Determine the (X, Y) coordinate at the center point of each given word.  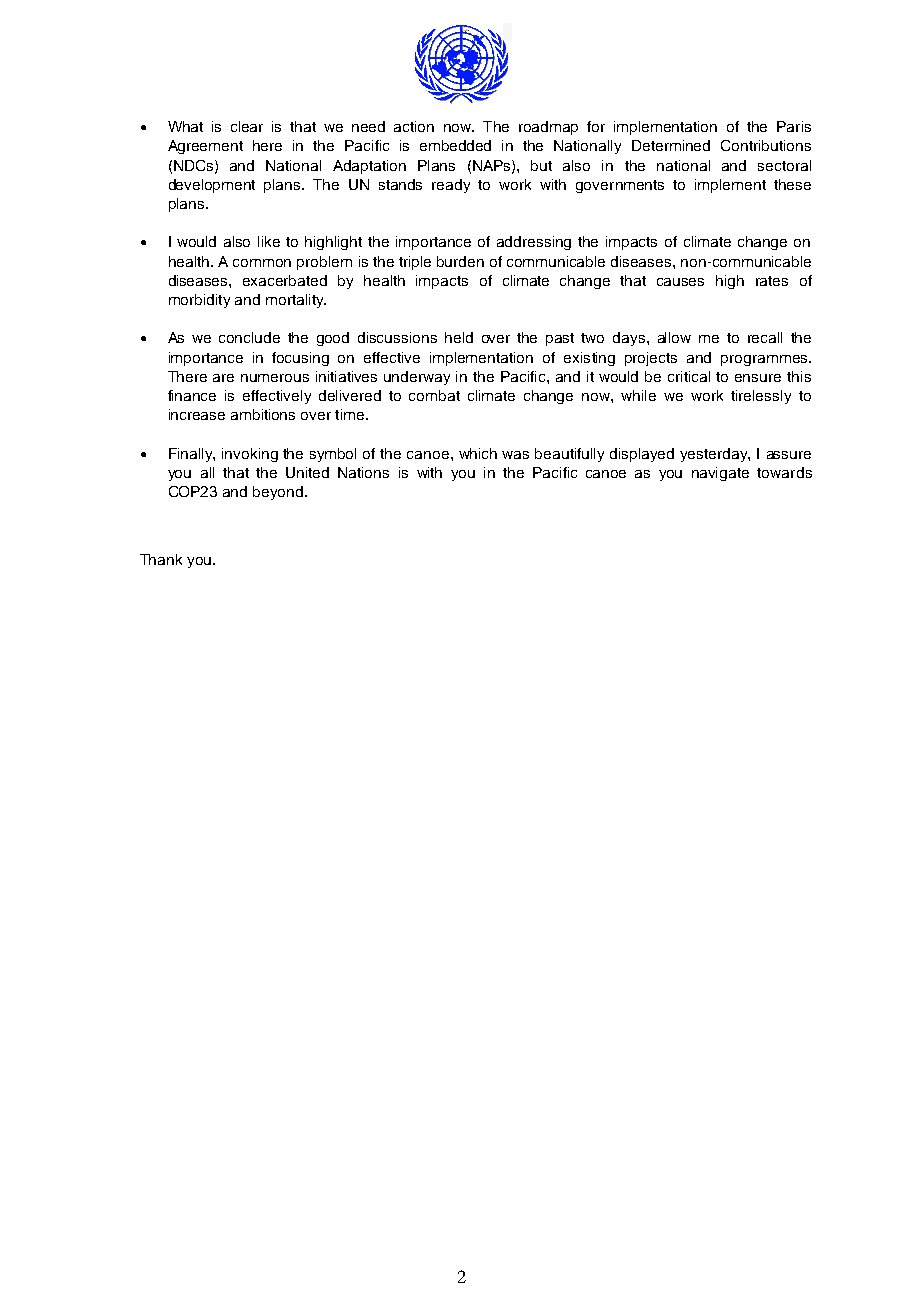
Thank (161, 559)
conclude (249, 337)
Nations (363, 472)
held (459, 337)
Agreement (205, 147)
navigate (720, 474)
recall (765, 337)
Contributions (766, 145)
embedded (455, 145)
